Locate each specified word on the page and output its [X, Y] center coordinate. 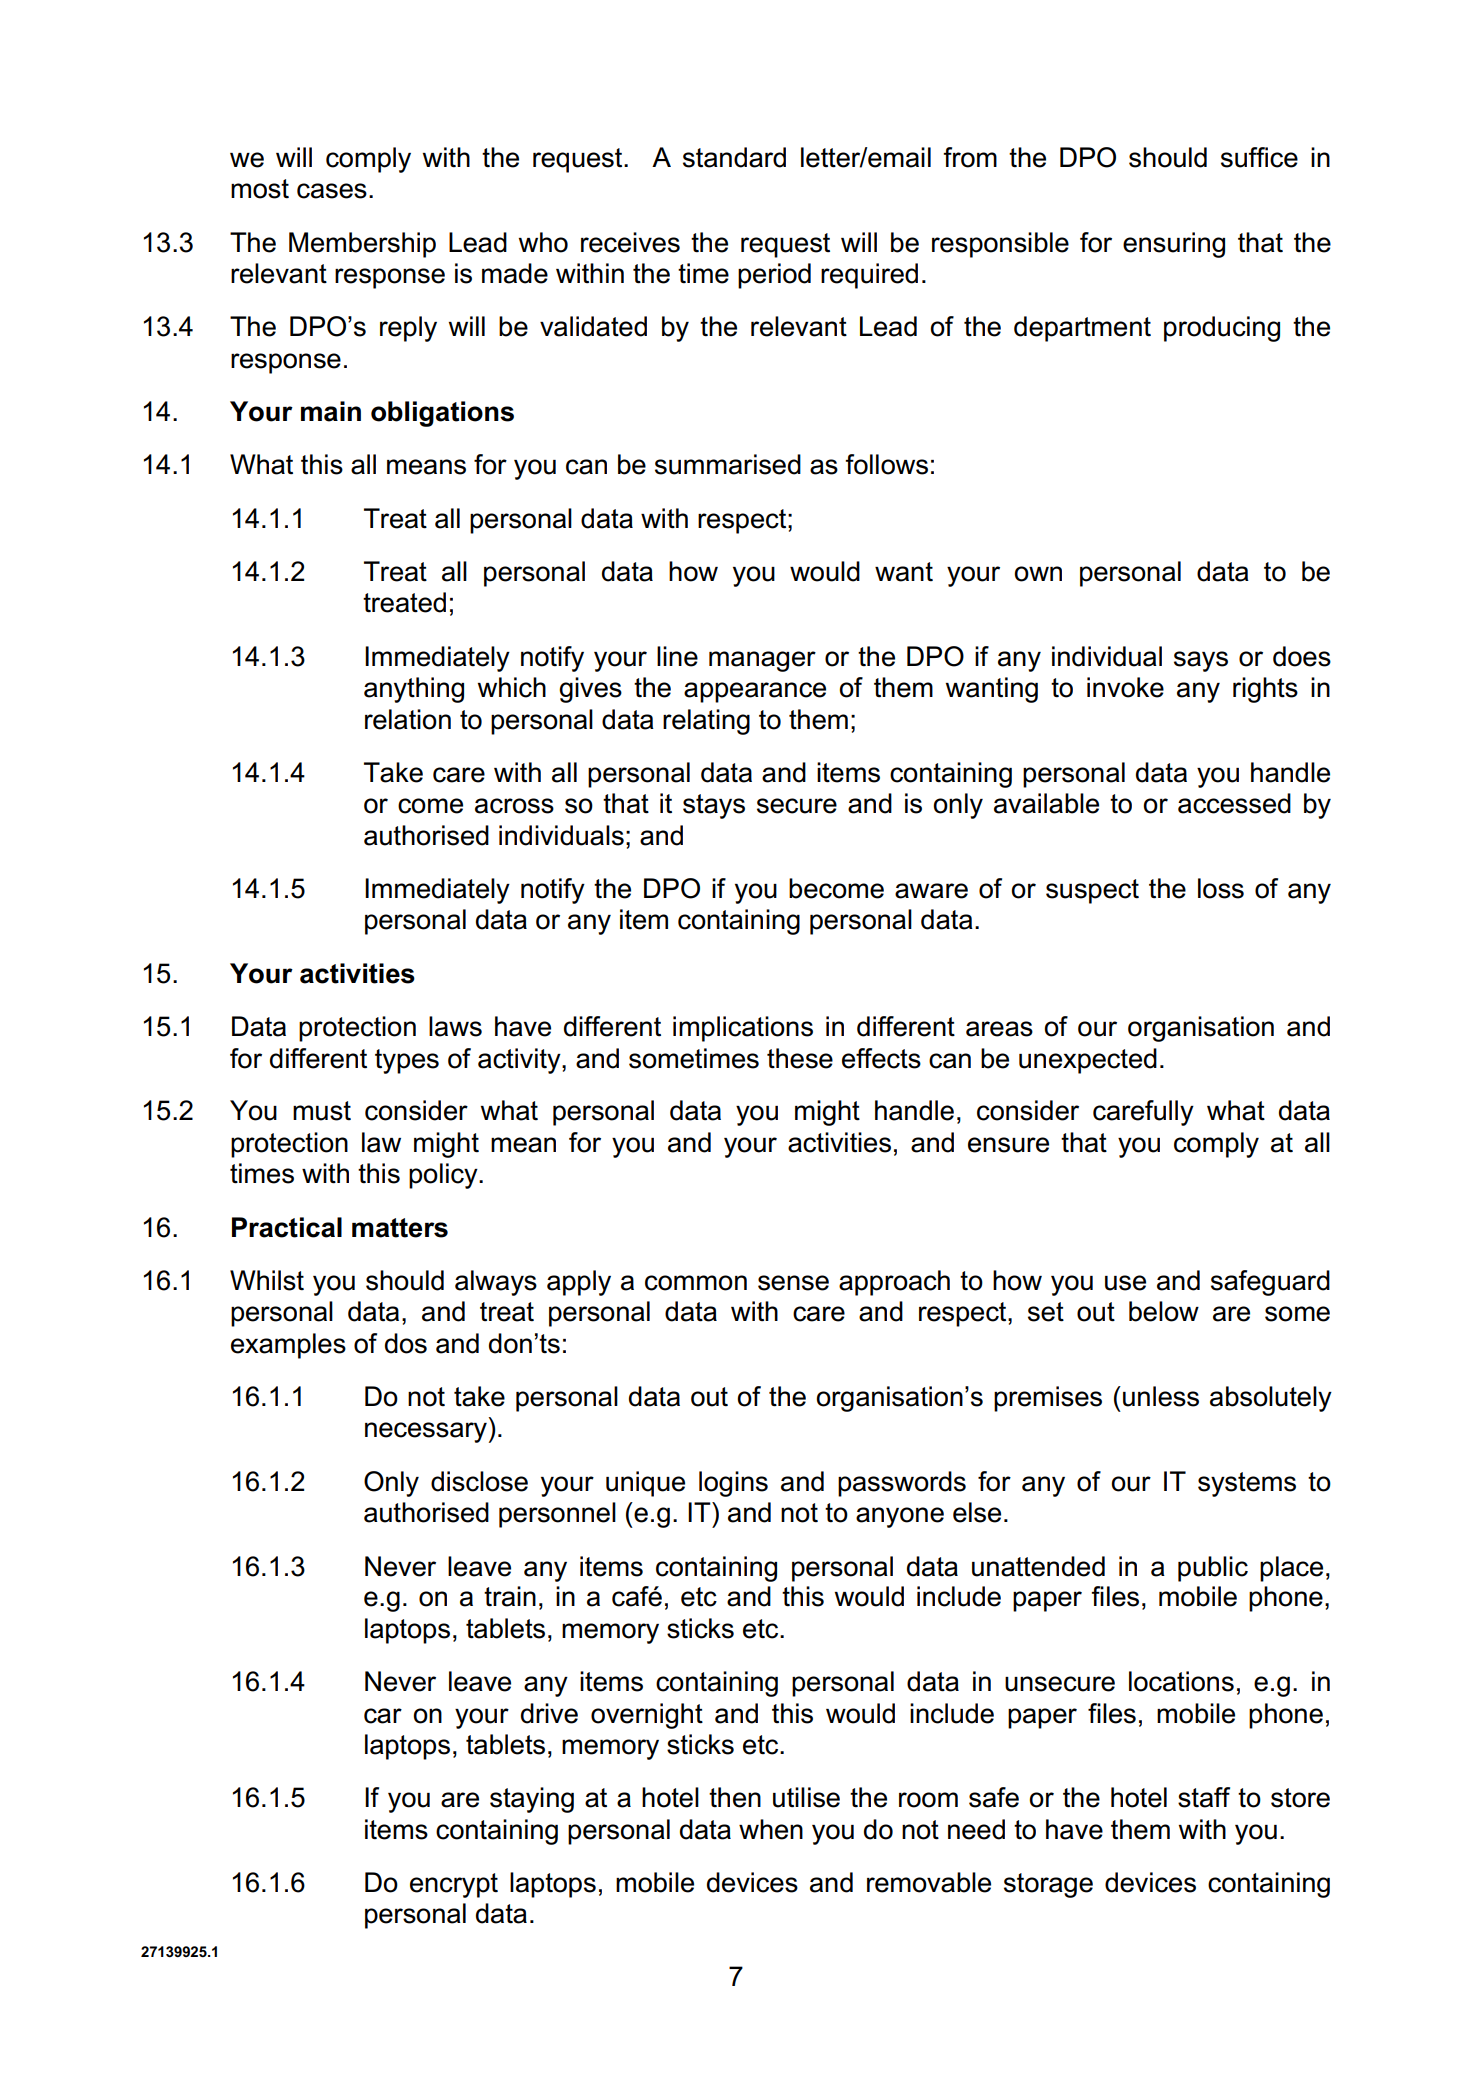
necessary [426, 1432]
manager [762, 661]
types [407, 1061]
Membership [362, 245]
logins [733, 1484]
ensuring [1174, 245]
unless [1161, 1396]
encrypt [454, 1885]
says [1201, 661]
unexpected [1088, 1061]
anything [414, 690]
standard [734, 157]
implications [743, 1029]
